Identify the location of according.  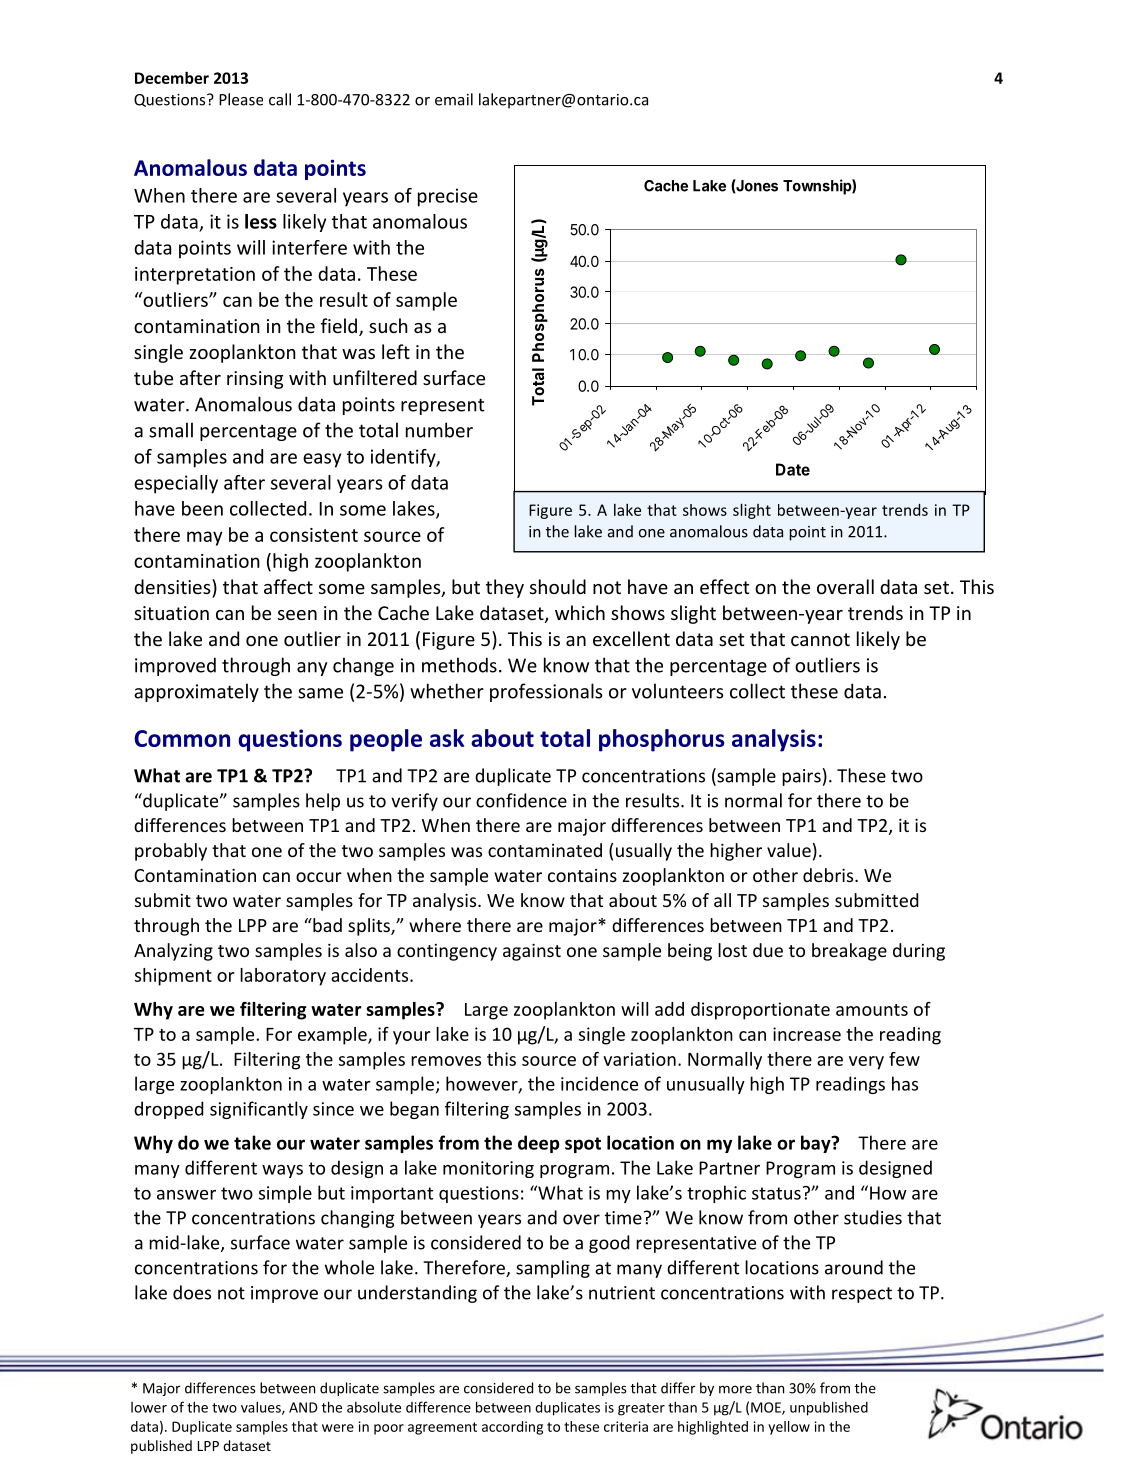
(512, 1428).
